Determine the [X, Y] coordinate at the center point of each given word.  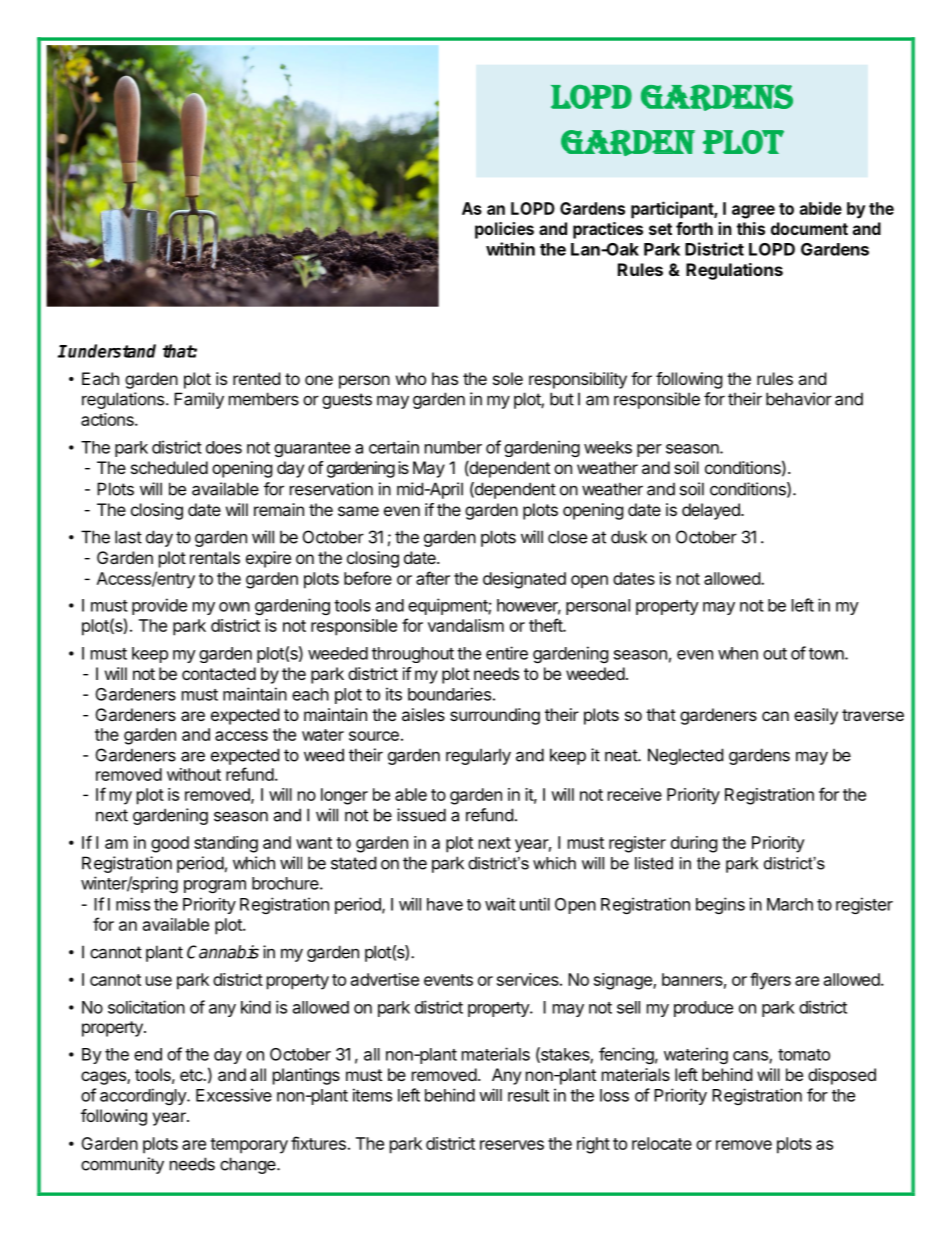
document [809, 228]
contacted [219, 673]
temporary [249, 1146]
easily [816, 716]
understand [112, 351]
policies [504, 230]
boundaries [449, 694]
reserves [512, 1145]
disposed [842, 1076]
